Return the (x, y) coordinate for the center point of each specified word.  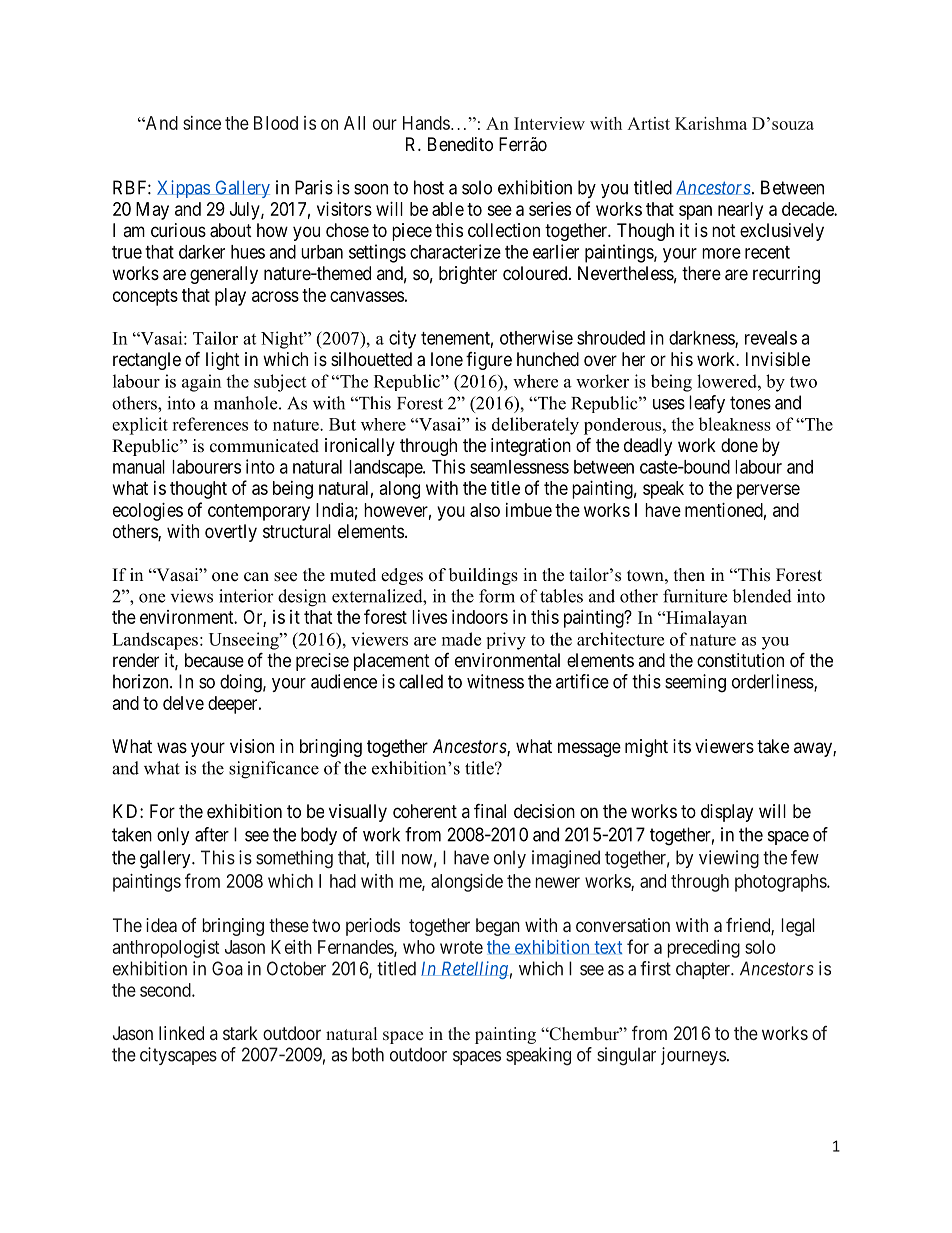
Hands (426, 123)
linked (181, 1033)
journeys (693, 1056)
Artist (648, 123)
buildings (483, 576)
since (202, 123)
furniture (695, 596)
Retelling (473, 970)
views (192, 596)
